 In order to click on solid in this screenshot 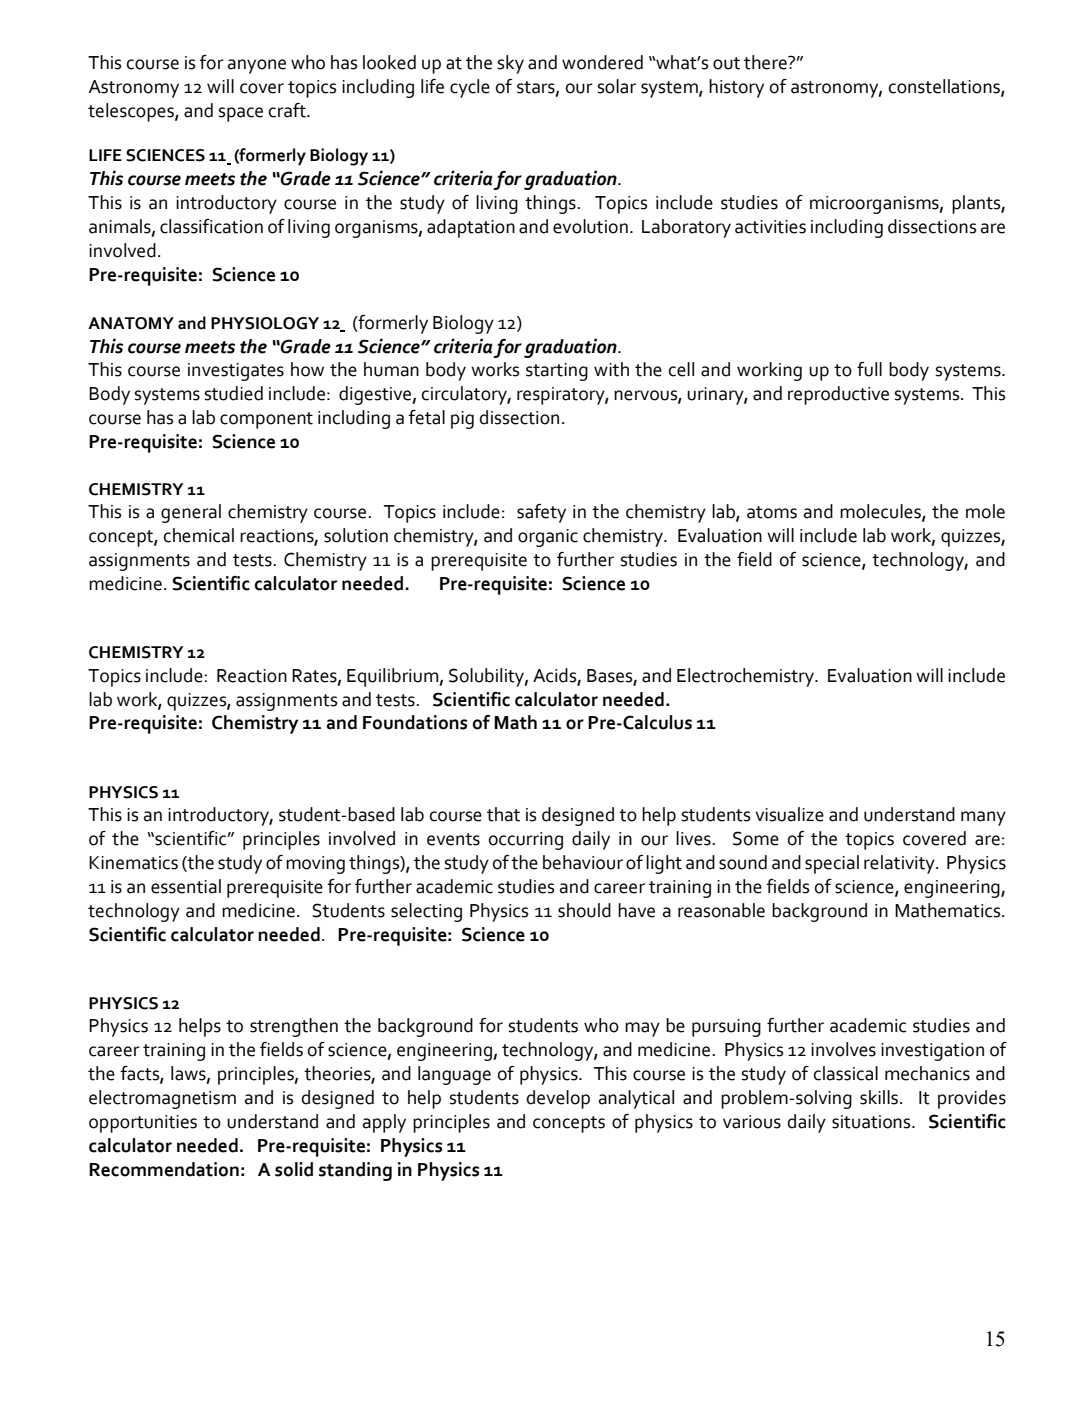, I will do `click(294, 1169)`.
